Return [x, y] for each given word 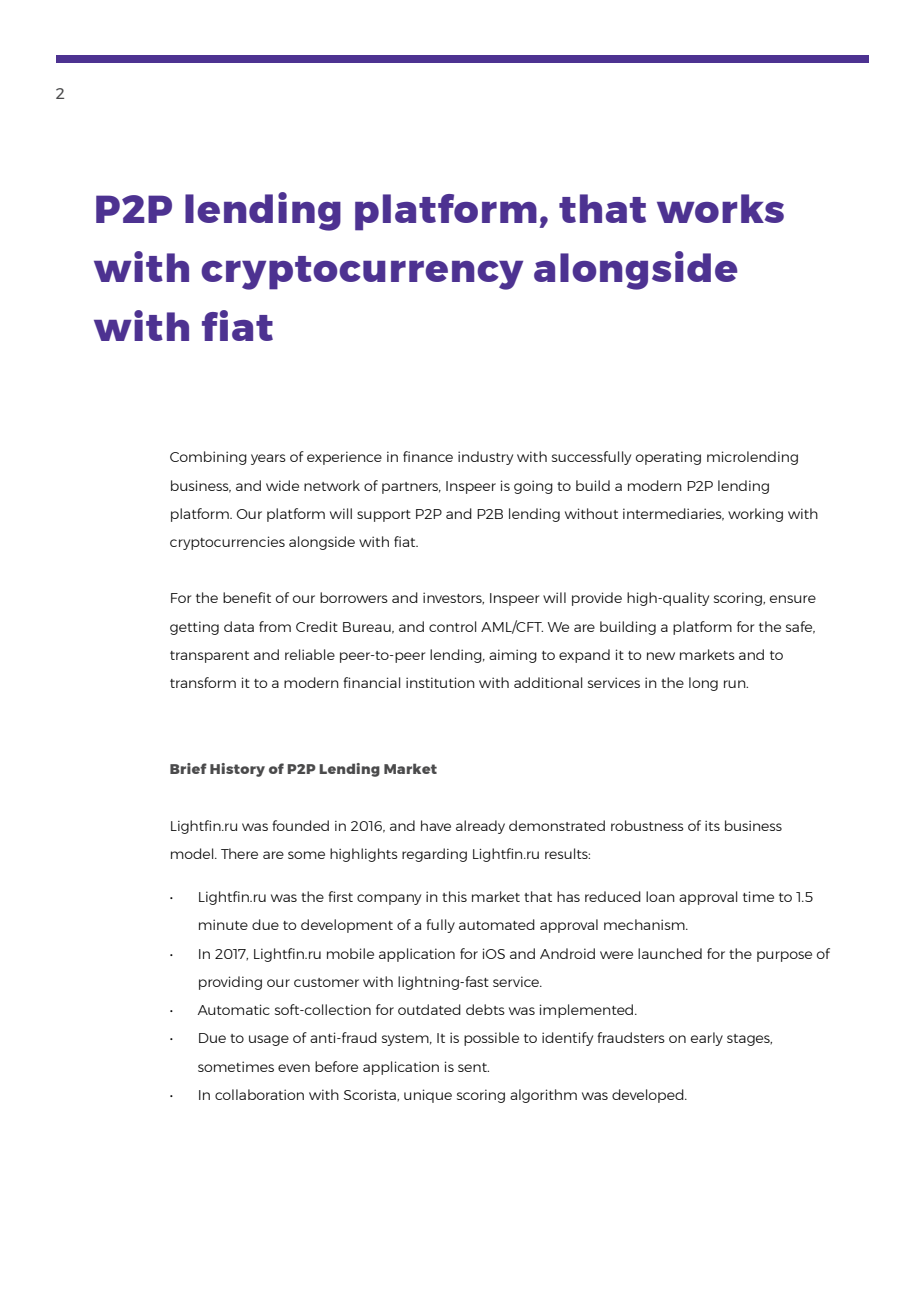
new [661, 656]
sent [473, 1067]
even [294, 1068]
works [720, 208]
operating [668, 458]
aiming [513, 656]
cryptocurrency [362, 273]
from [275, 626]
